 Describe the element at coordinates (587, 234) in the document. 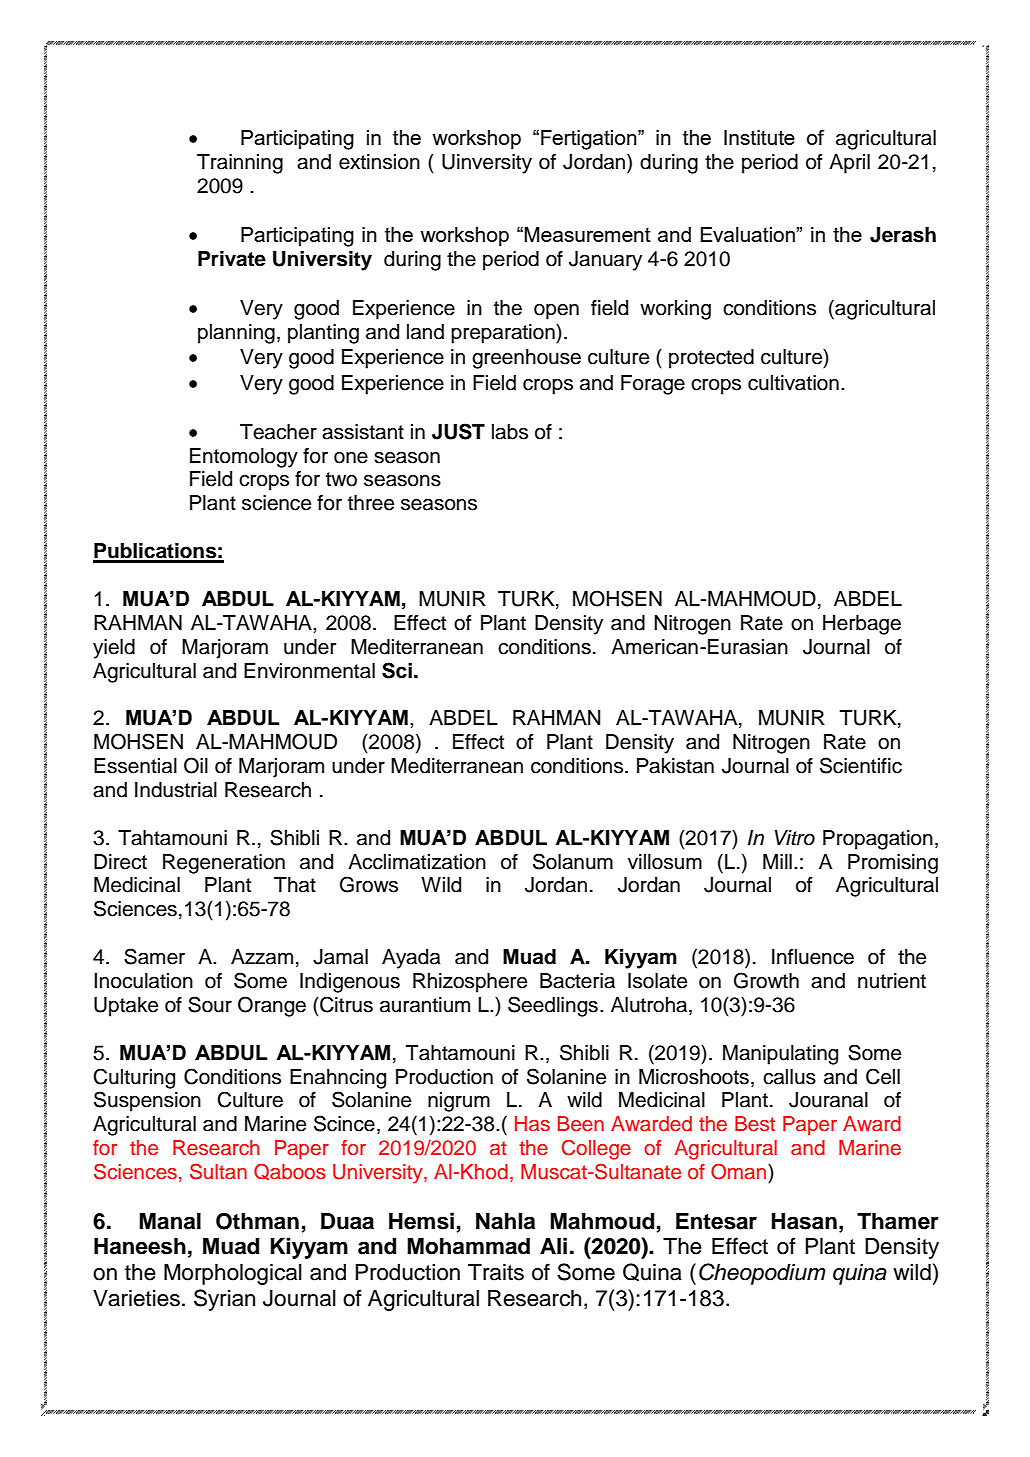

I see `Measurement` at that location.
